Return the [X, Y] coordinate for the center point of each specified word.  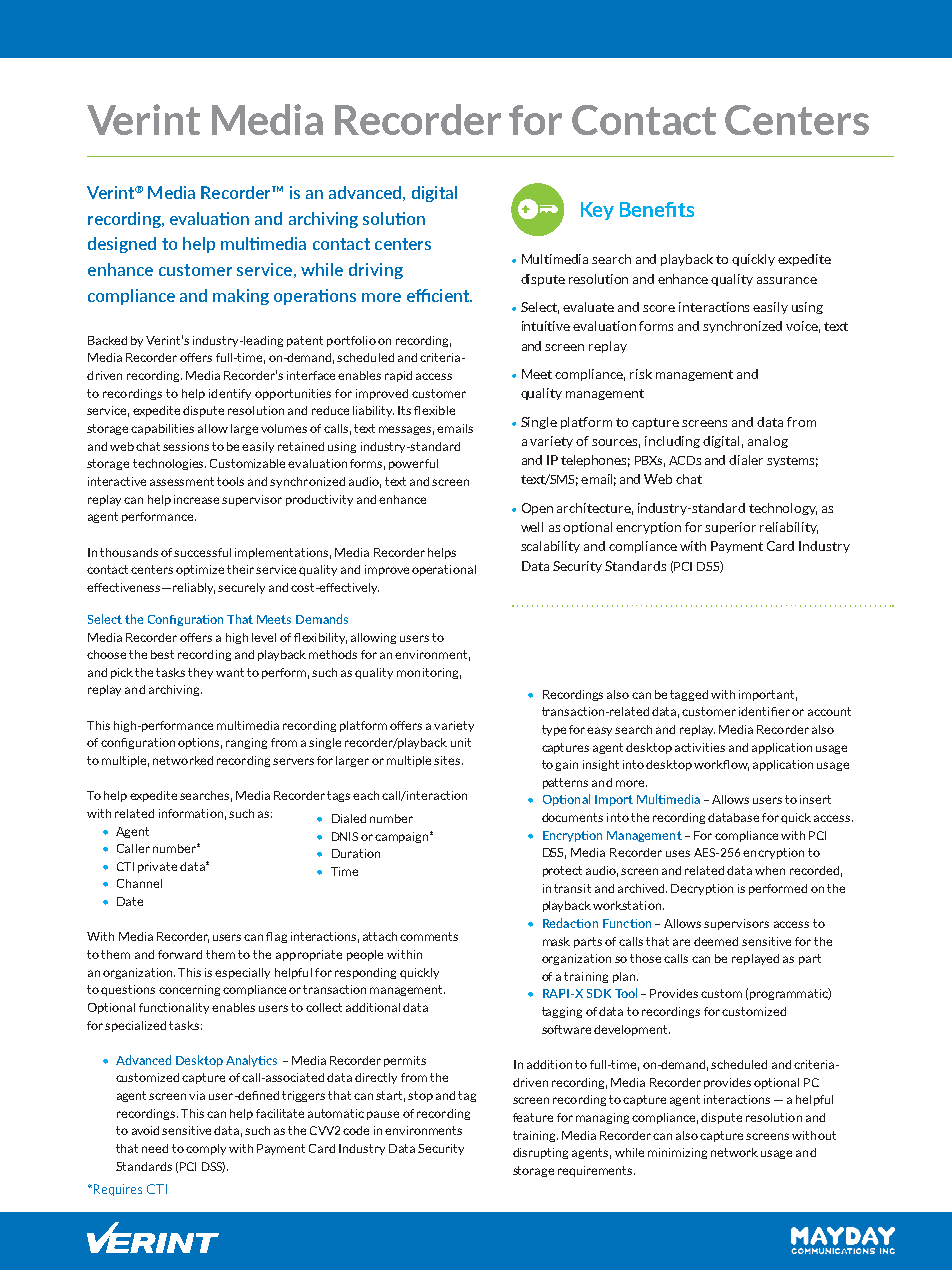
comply [206, 1149]
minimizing [677, 1153]
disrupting [540, 1153]
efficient [439, 295]
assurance [787, 280]
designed [122, 245]
